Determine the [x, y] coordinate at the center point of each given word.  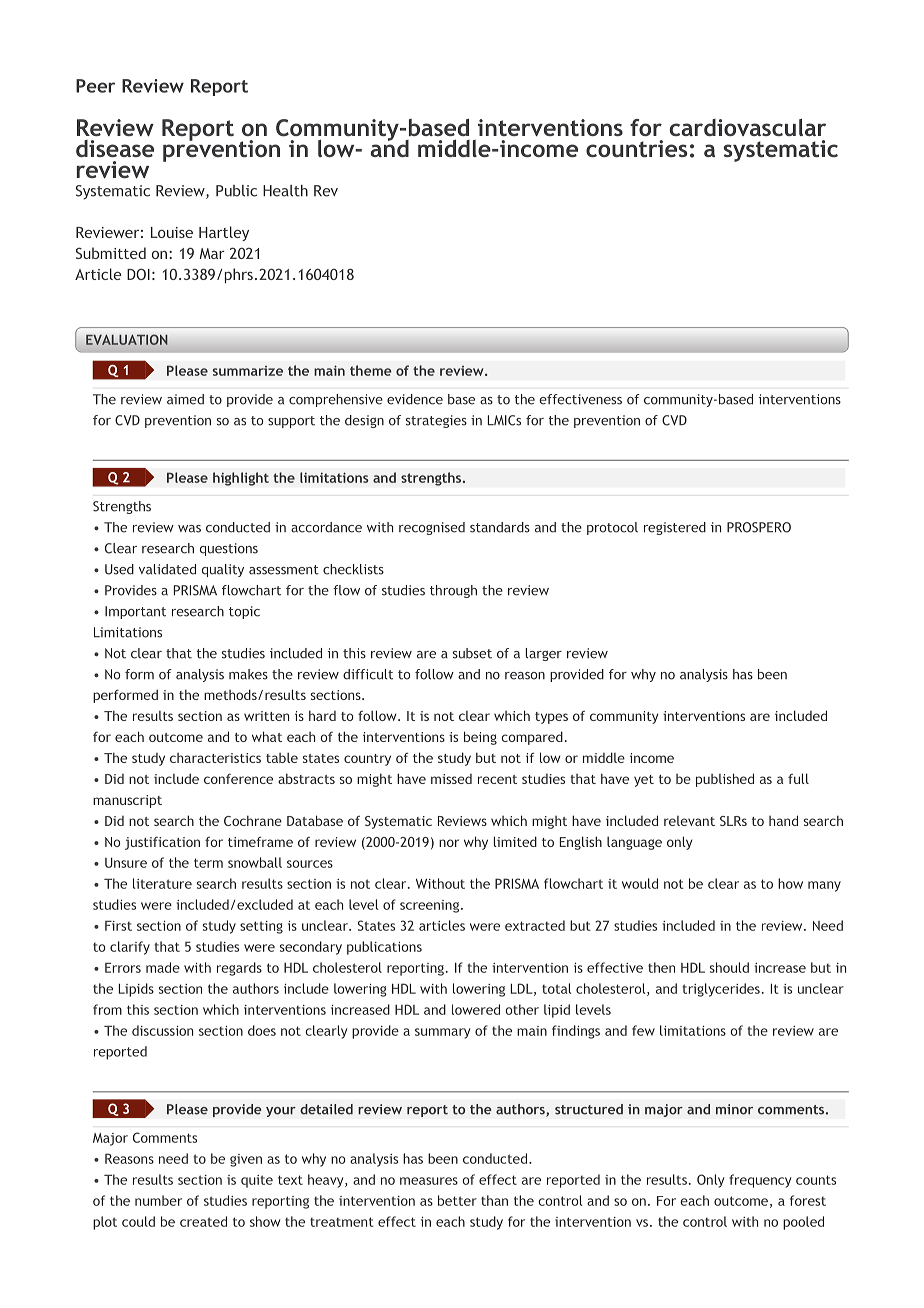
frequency [760, 1181]
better [457, 1200]
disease [115, 148]
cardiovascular [748, 127]
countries [637, 148]
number [158, 1200]
